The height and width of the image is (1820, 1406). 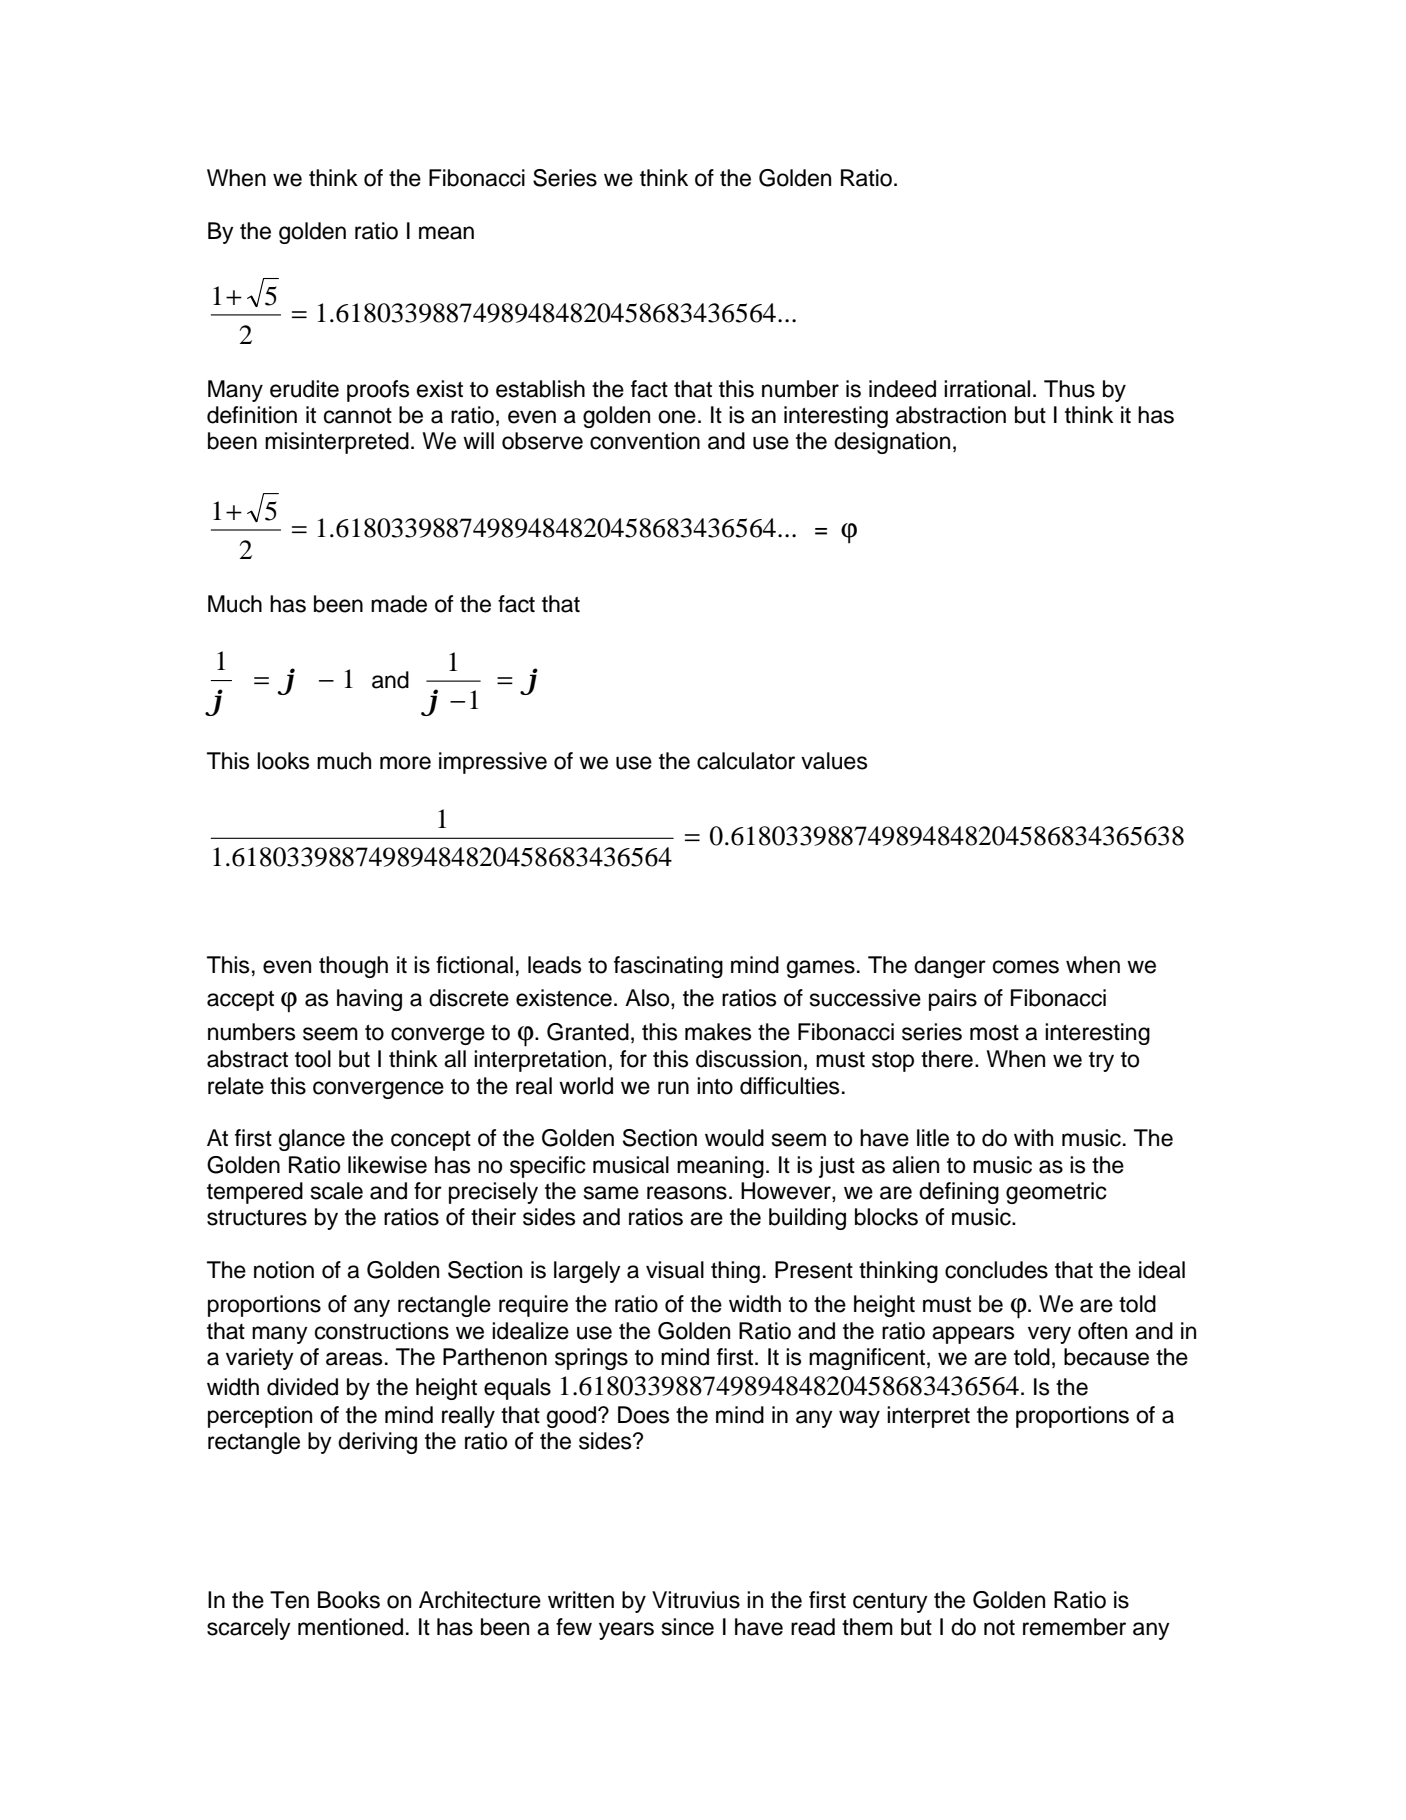 What do you see at coordinates (648, 999) in the image?
I see `Also` at bounding box center [648, 999].
